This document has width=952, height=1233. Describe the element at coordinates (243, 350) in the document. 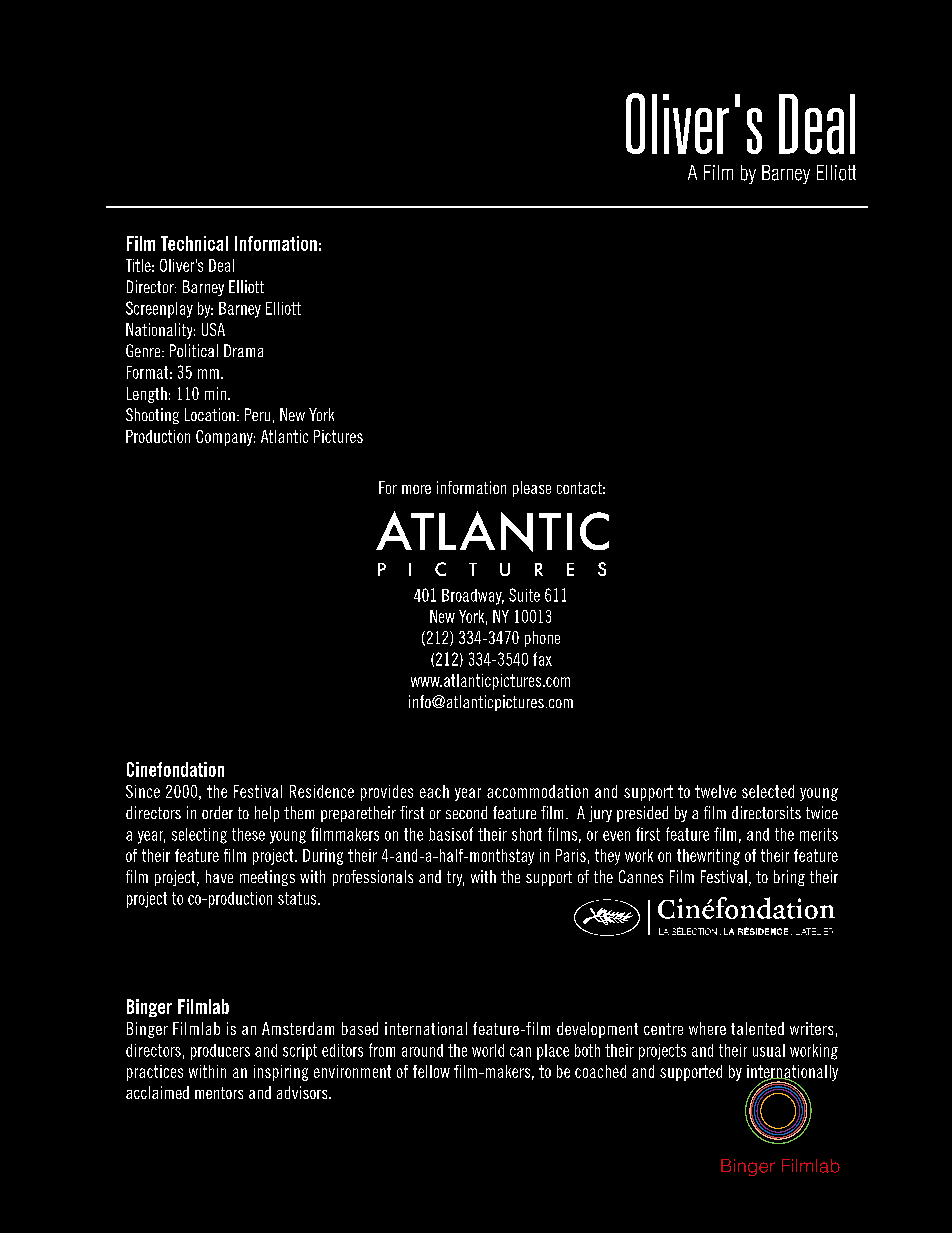

I see `Drama` at that location.
